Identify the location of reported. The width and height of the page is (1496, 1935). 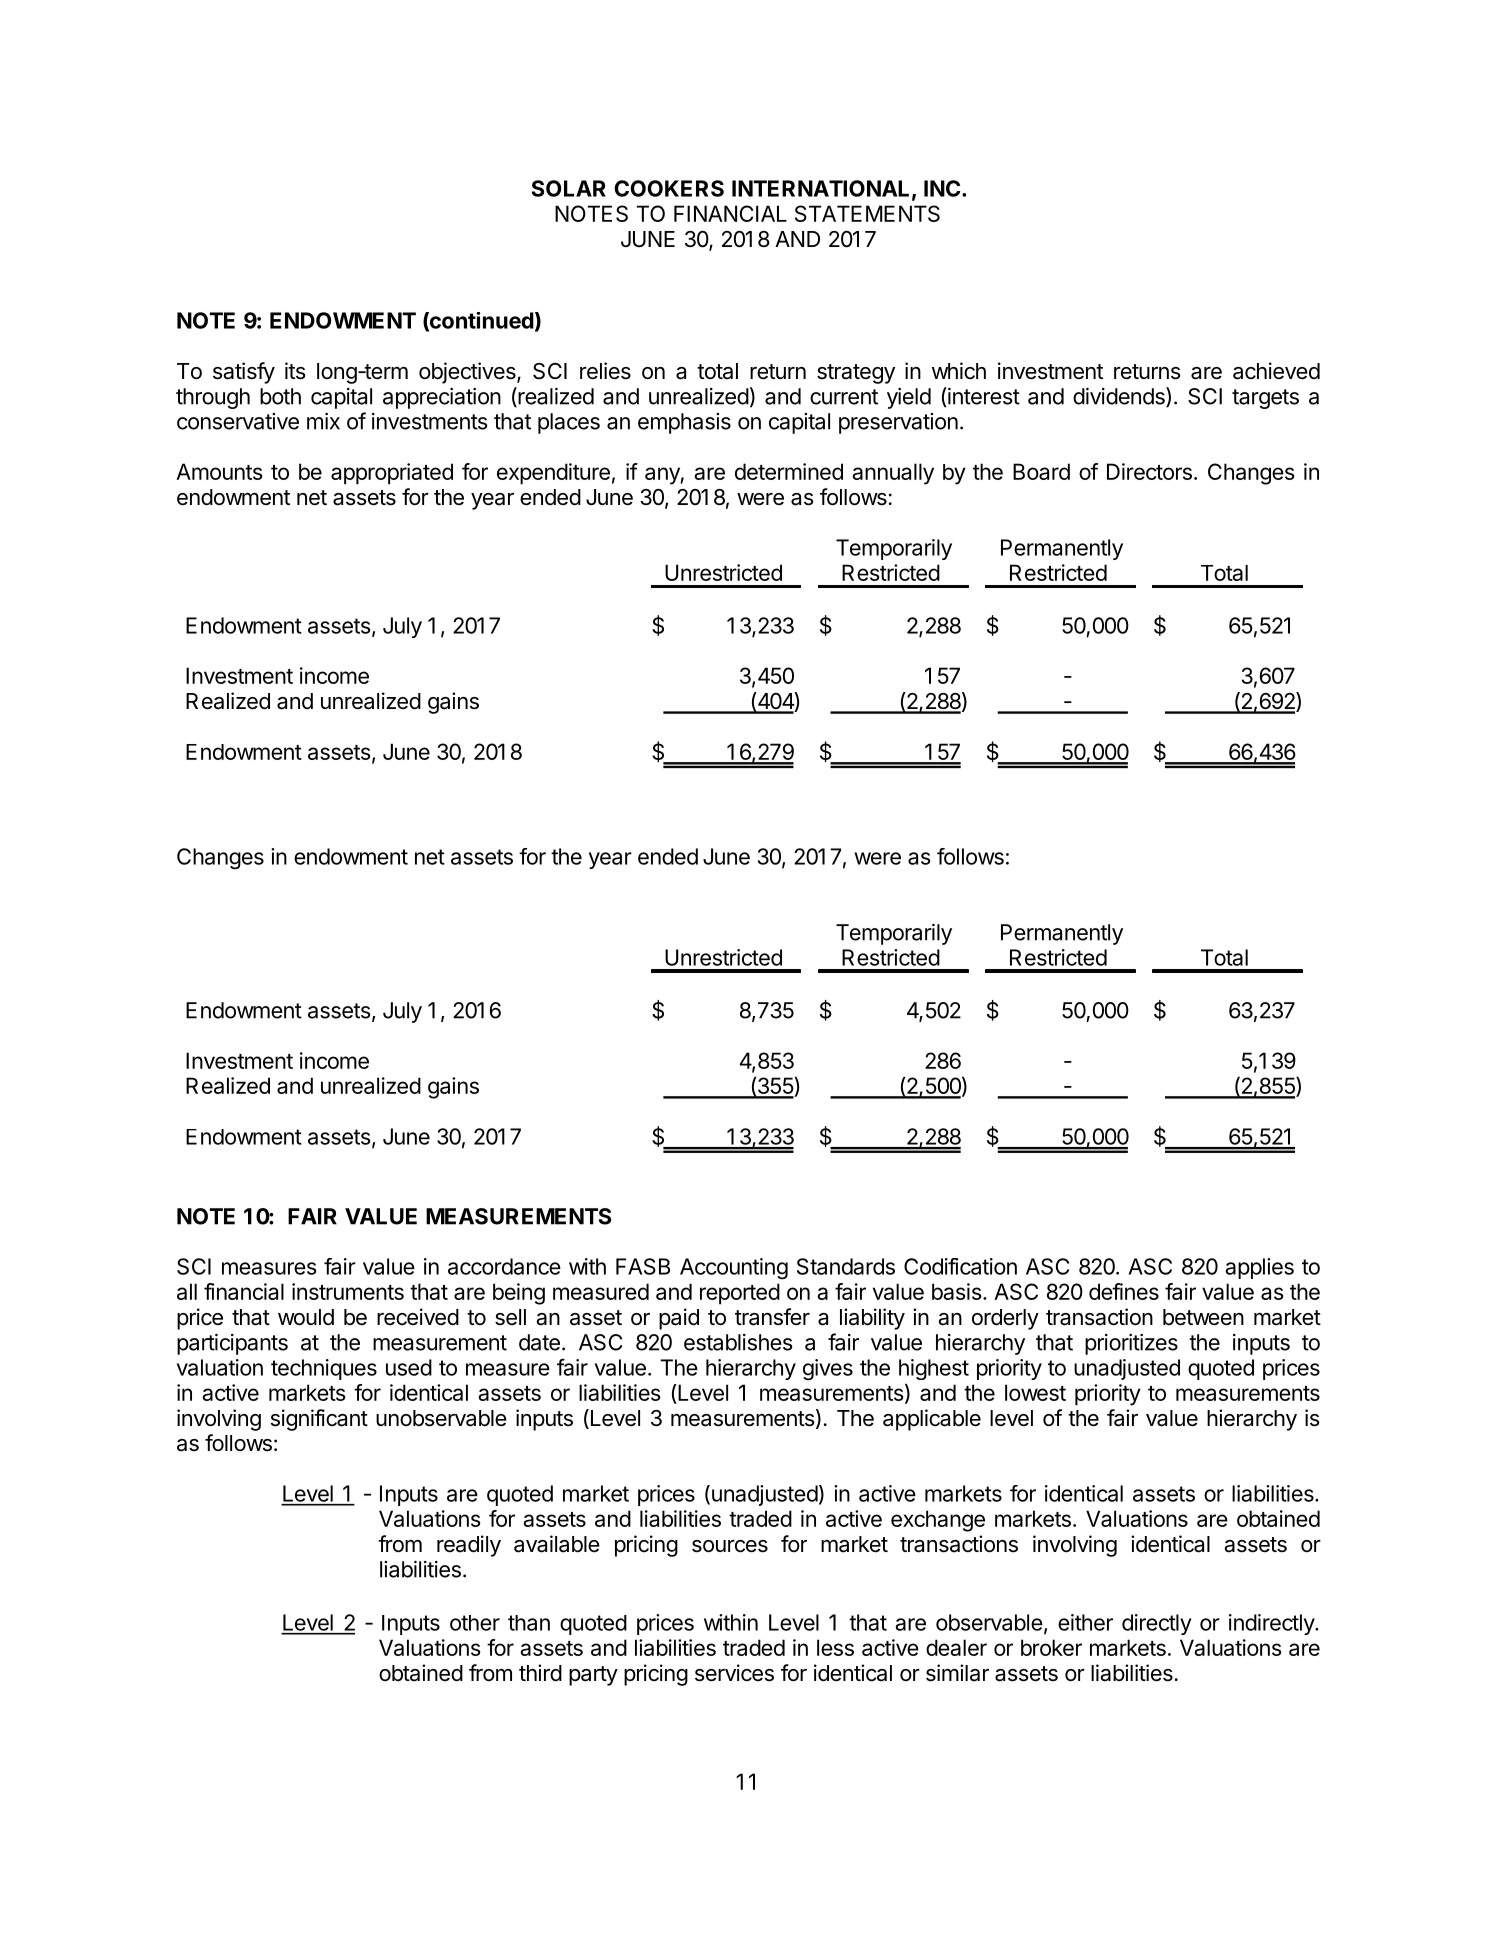
(740, 1294).
